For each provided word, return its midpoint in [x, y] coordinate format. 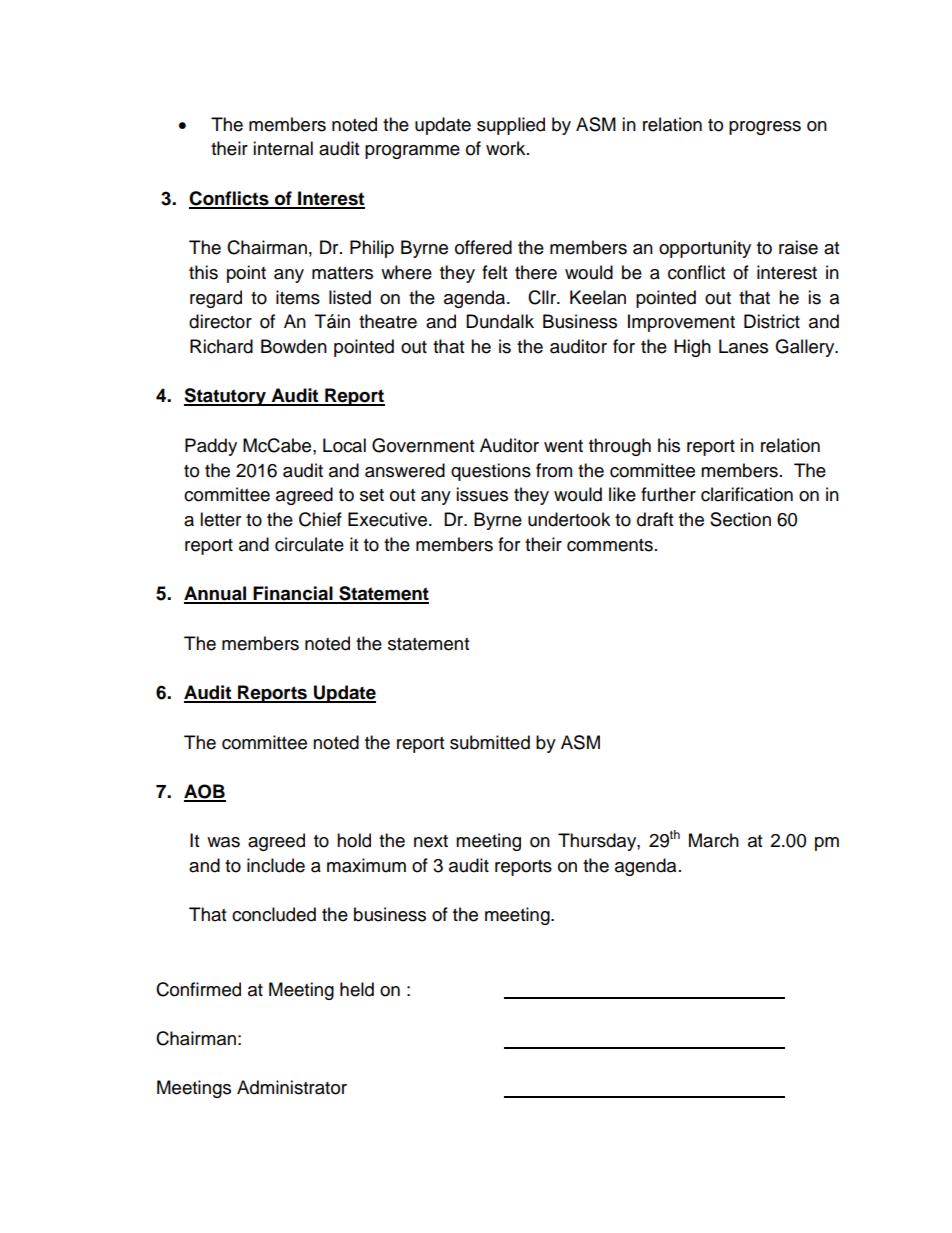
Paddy [211, 447]
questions [491, 472]
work [507, 148]
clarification [747, 494]
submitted [490, 742]
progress [765, 128]
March [714, 840]
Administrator [292, 1087]
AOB [205, 792]
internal [283, 148]
